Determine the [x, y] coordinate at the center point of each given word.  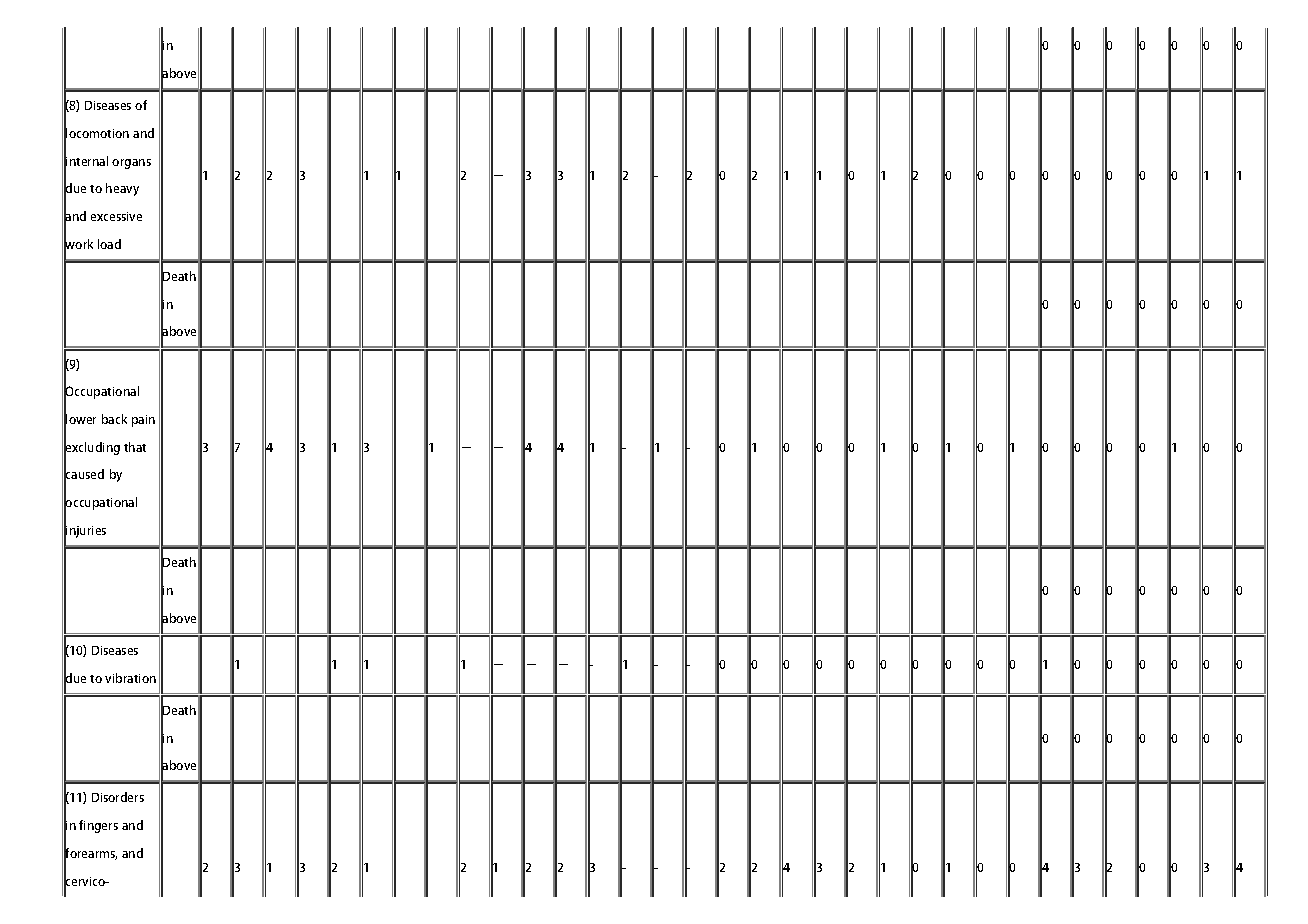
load [109, 244]
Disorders [118, 797]
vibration [130, 678]
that [135, 447]
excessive [116, 216]
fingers [98, 826]
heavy [122, 189]
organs [131, 164]
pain [143, 421]
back [114, 419]
